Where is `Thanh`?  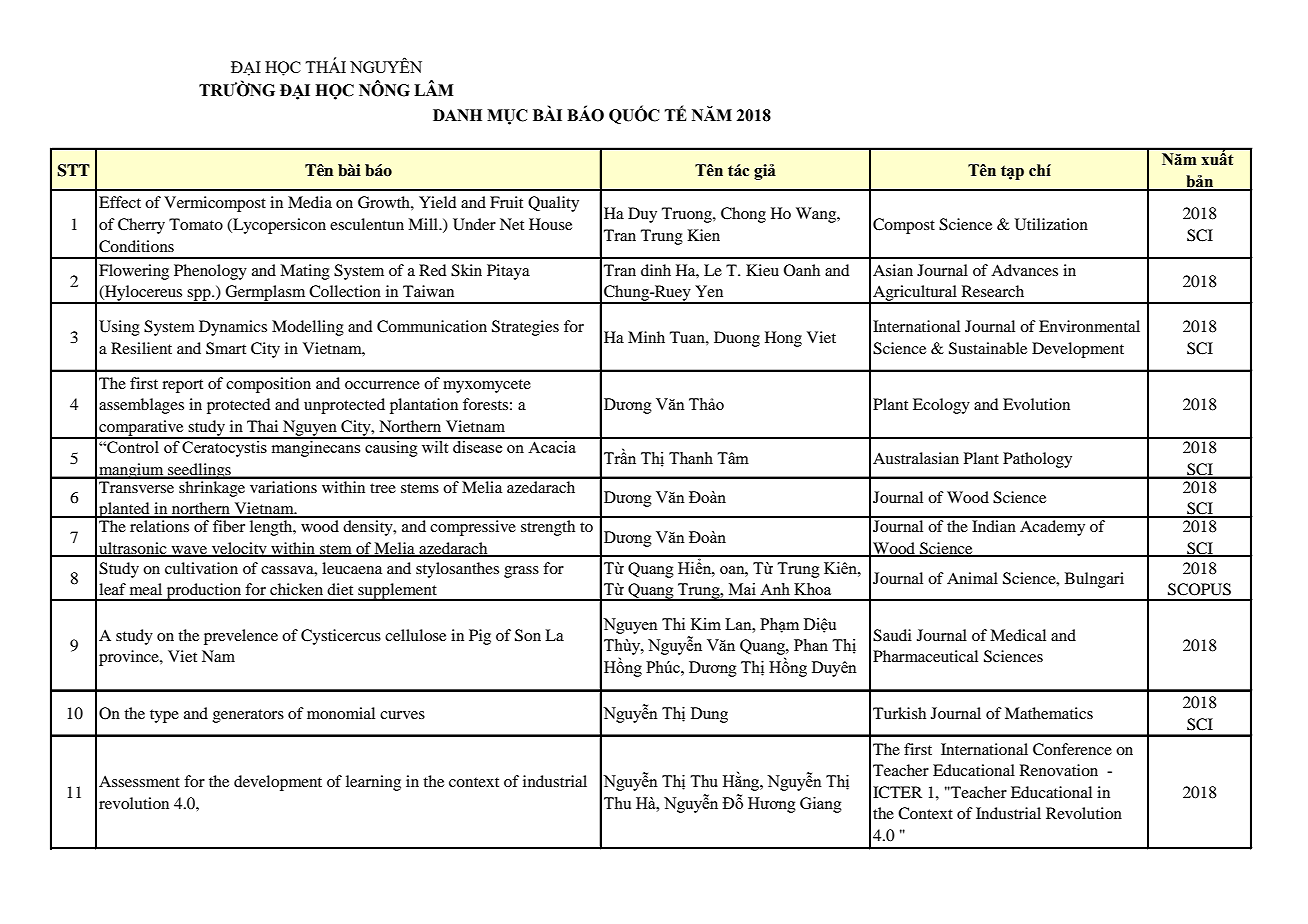 Thanh is located at coordinates (691, 458).
